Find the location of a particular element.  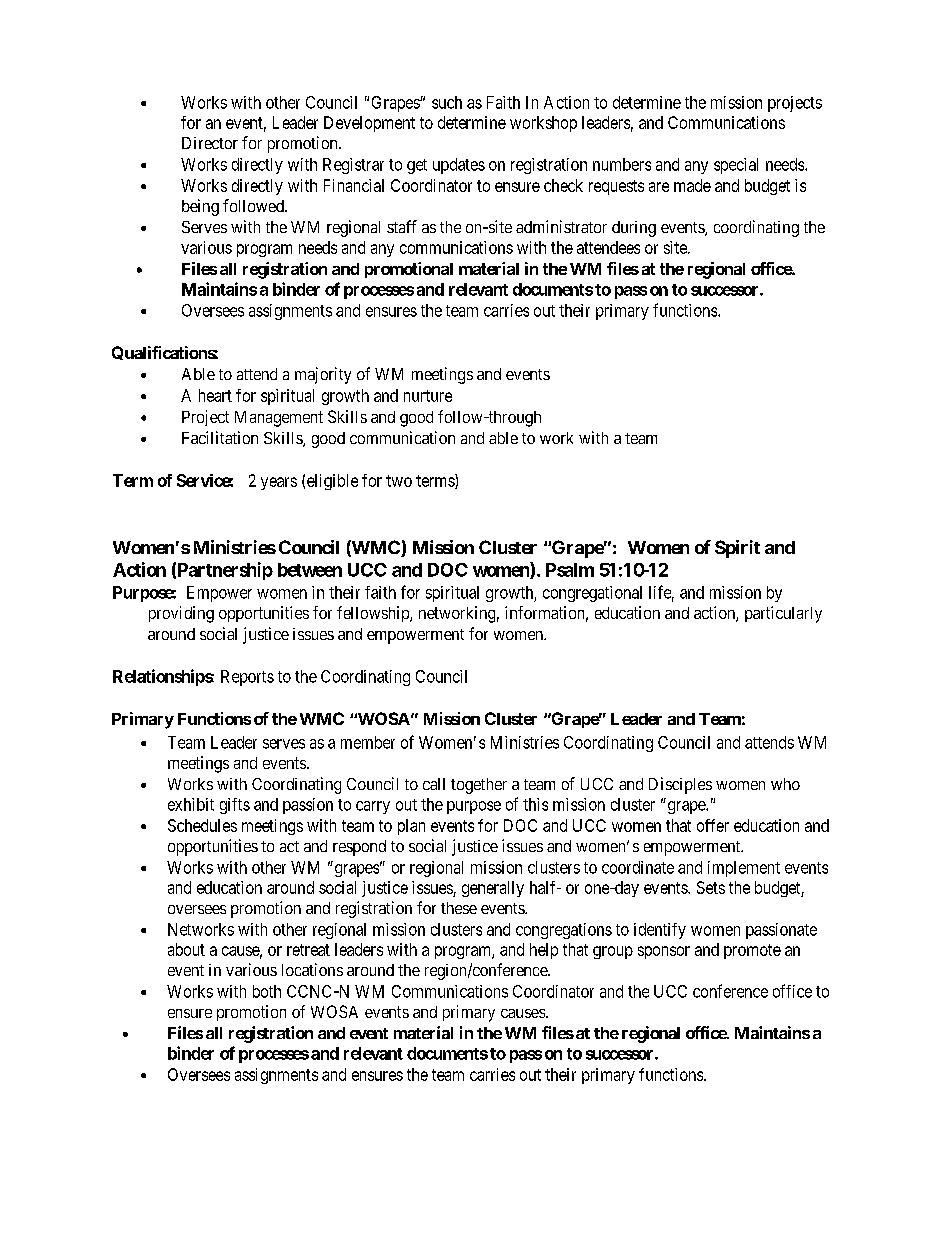

such is located at coordinates (447, 102).
